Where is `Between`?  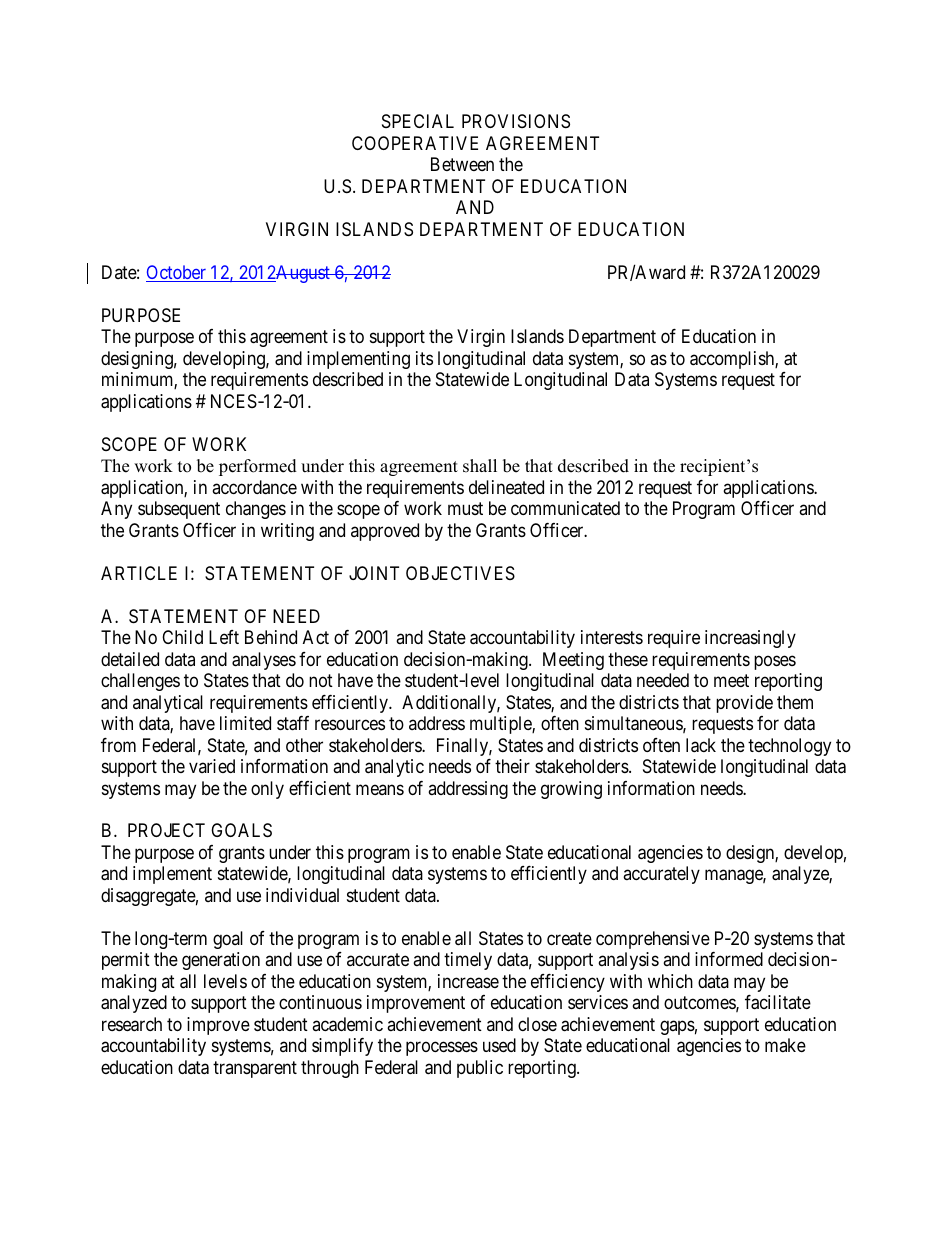
Between is located at coordinates (462, 164).
